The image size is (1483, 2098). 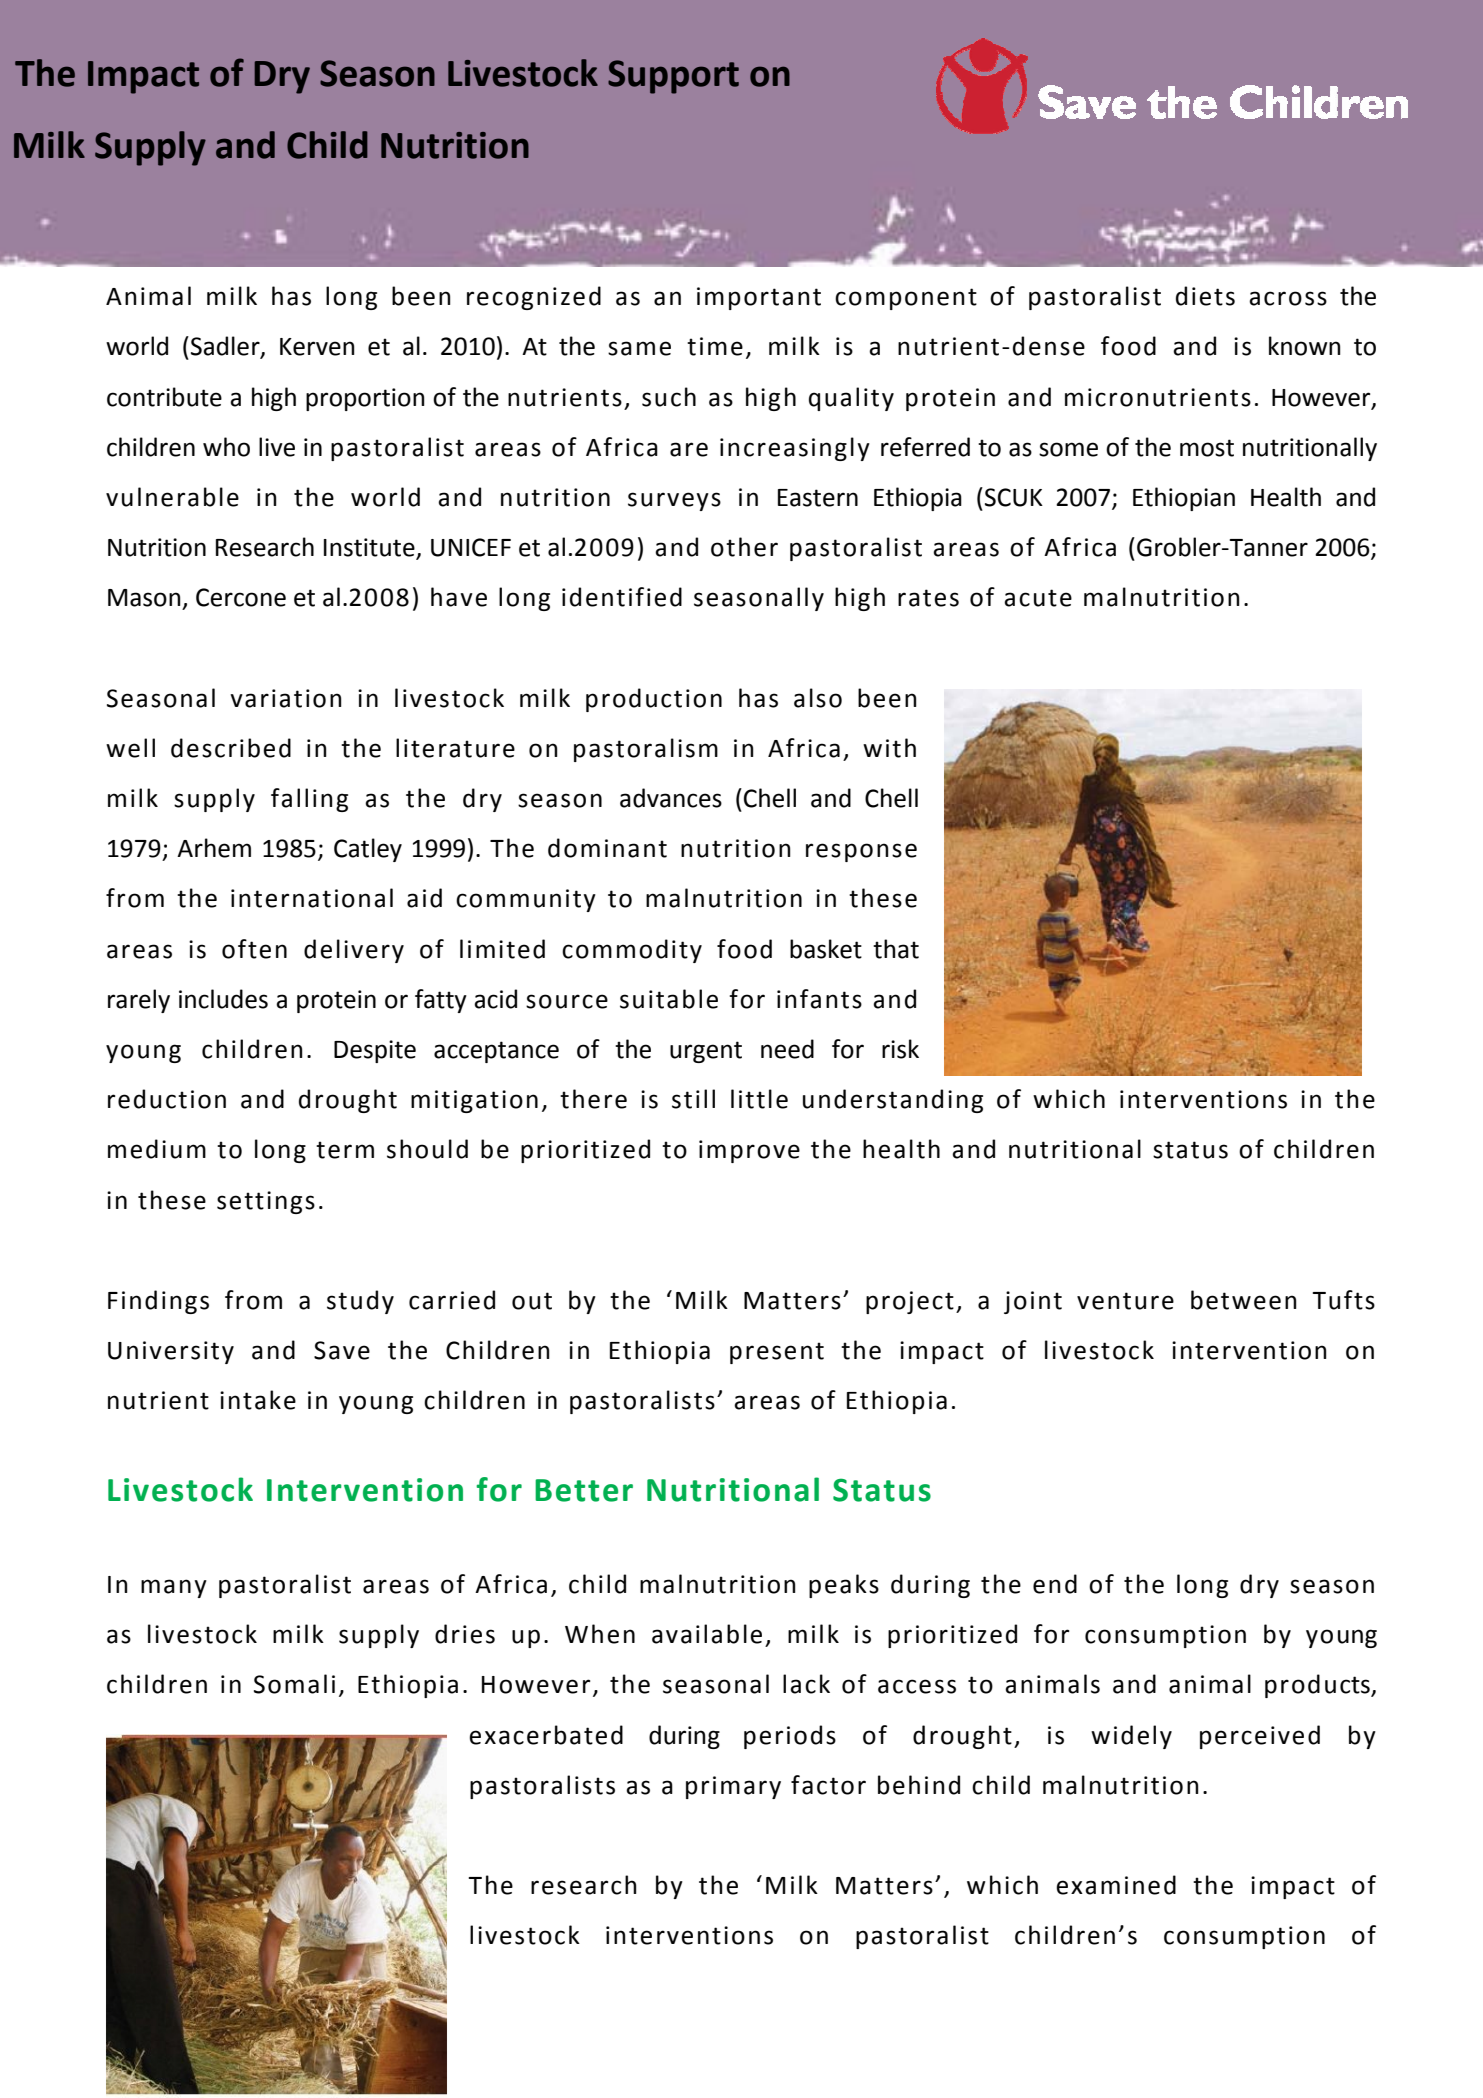 I want to click on present, so click(x=777, y=1353).
